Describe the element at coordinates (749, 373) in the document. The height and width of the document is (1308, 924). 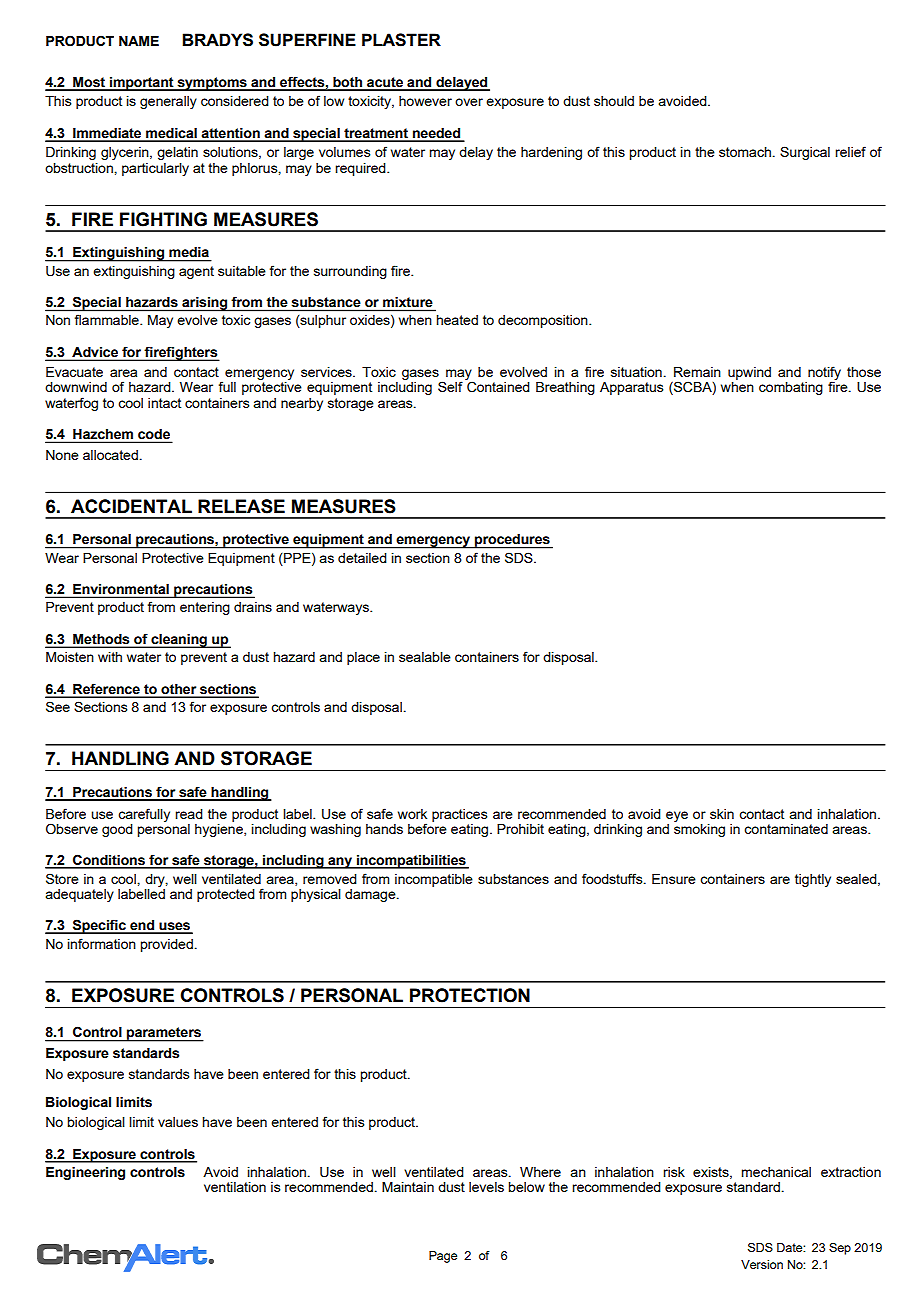
I see `upwind` at that location.
